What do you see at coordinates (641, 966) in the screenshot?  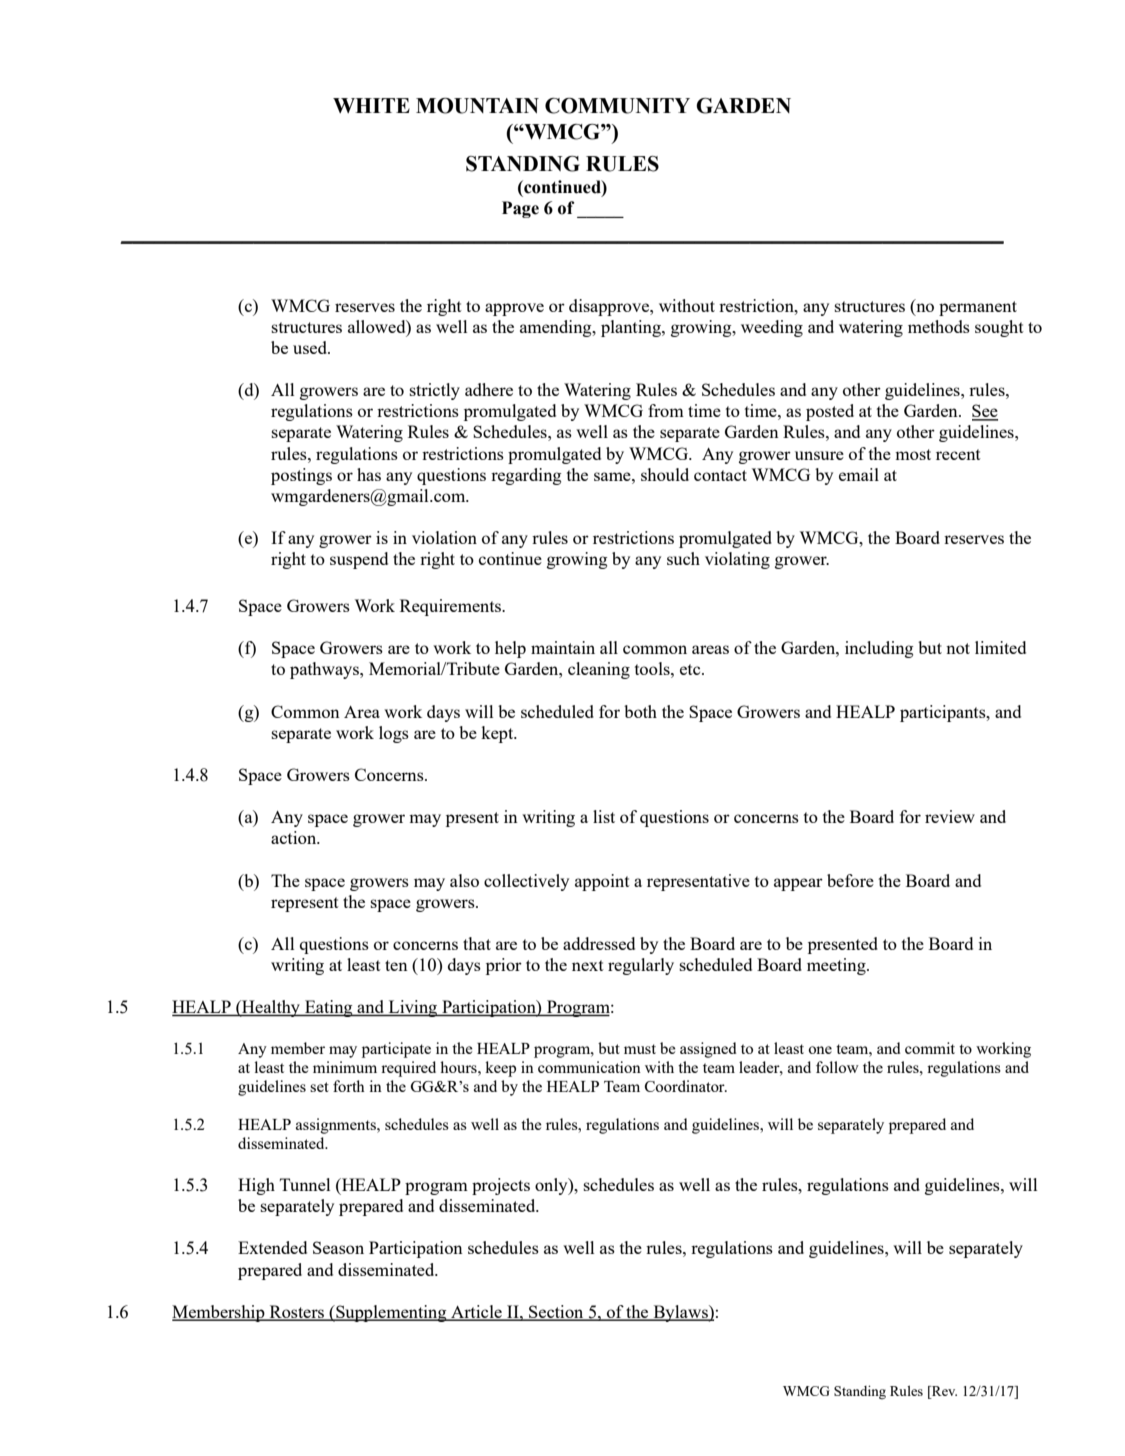 I see `regularly` at bounding box center [641, 966].
